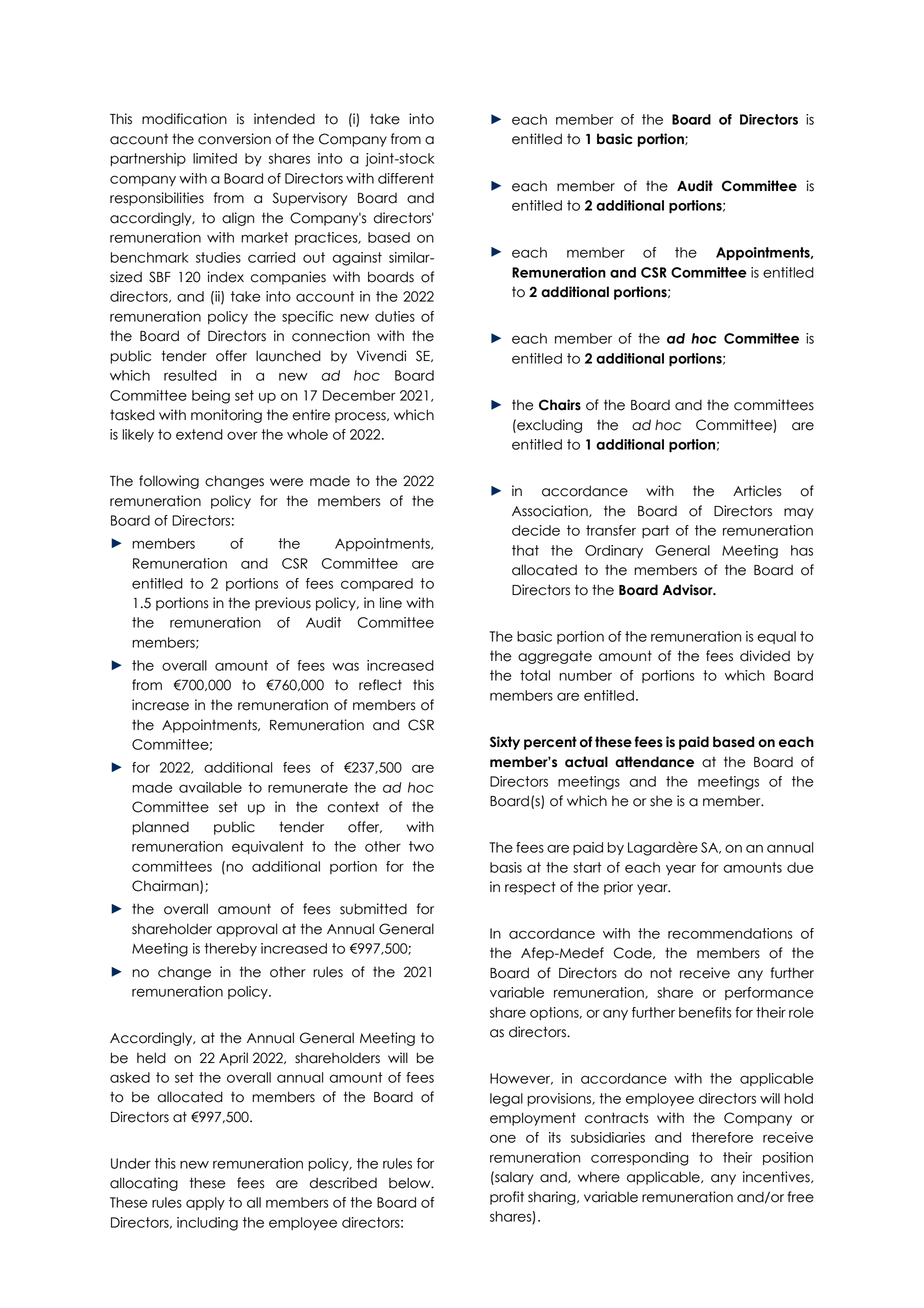  What do you see at coordinates (560, 405) in the screenshot?
I see `Chairs` at bounding box center [560, 405].
